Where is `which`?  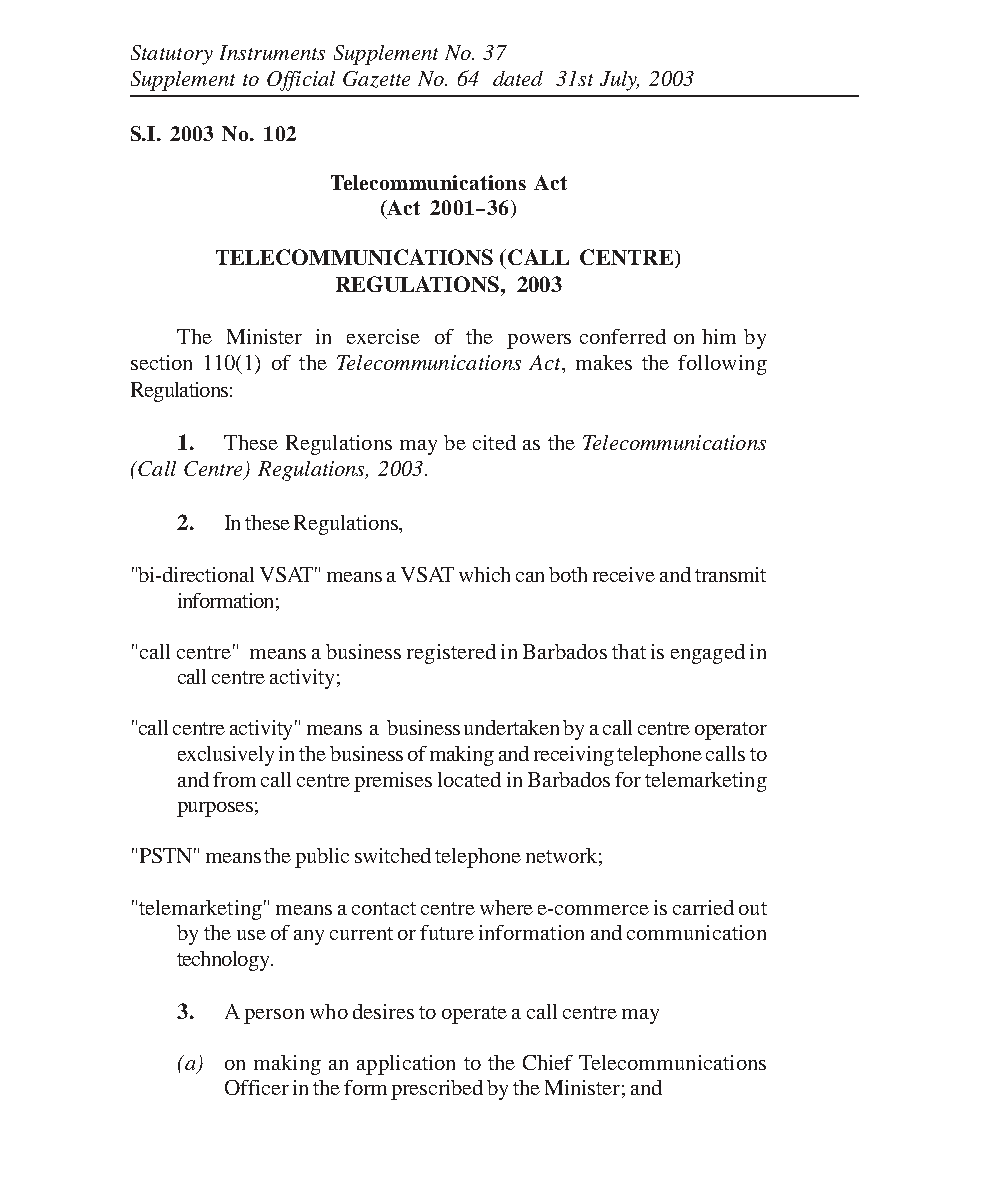
which is located at coordinates (484, 574).
